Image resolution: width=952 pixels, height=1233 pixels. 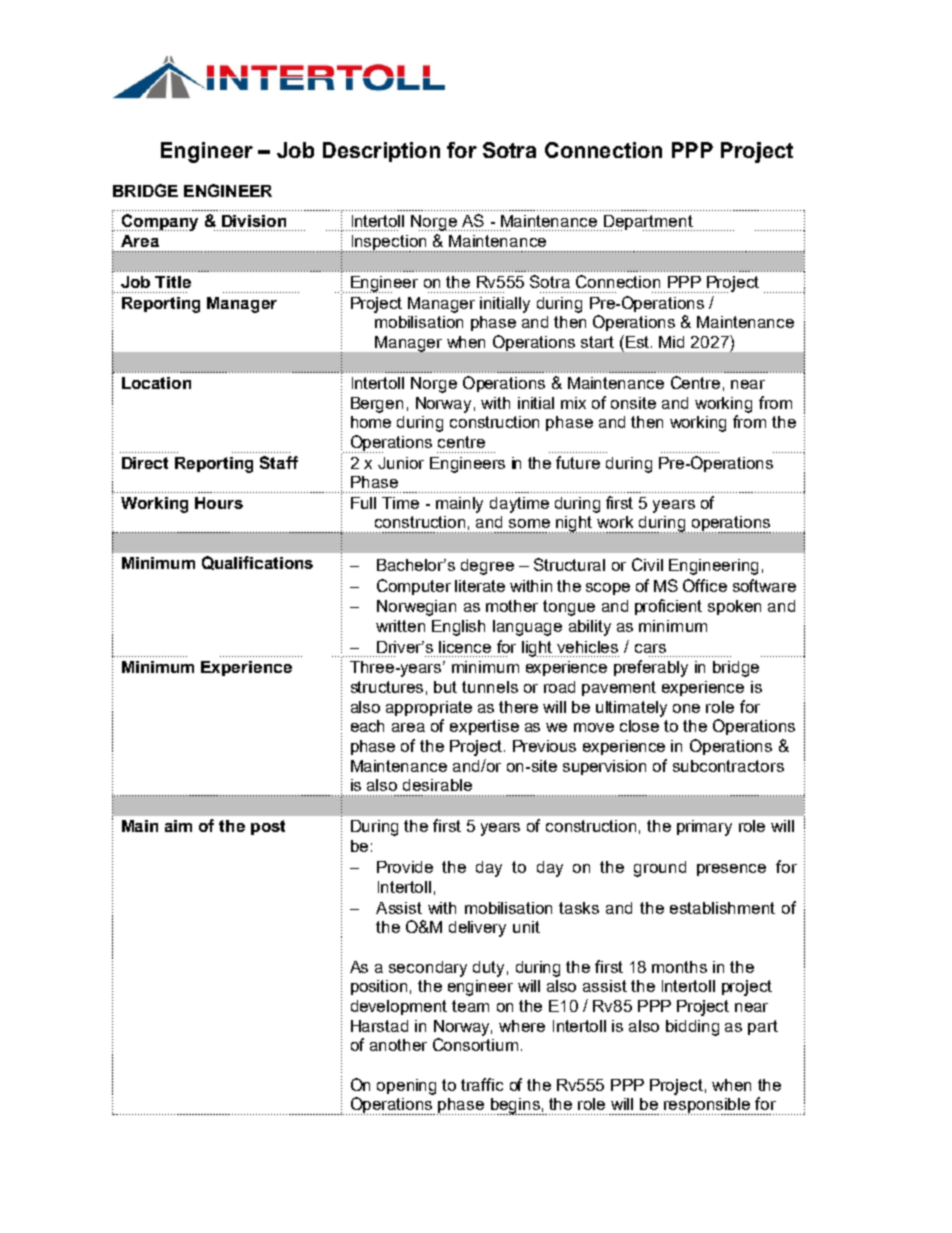 I want to click on Location, so click(x=156, y=383).
